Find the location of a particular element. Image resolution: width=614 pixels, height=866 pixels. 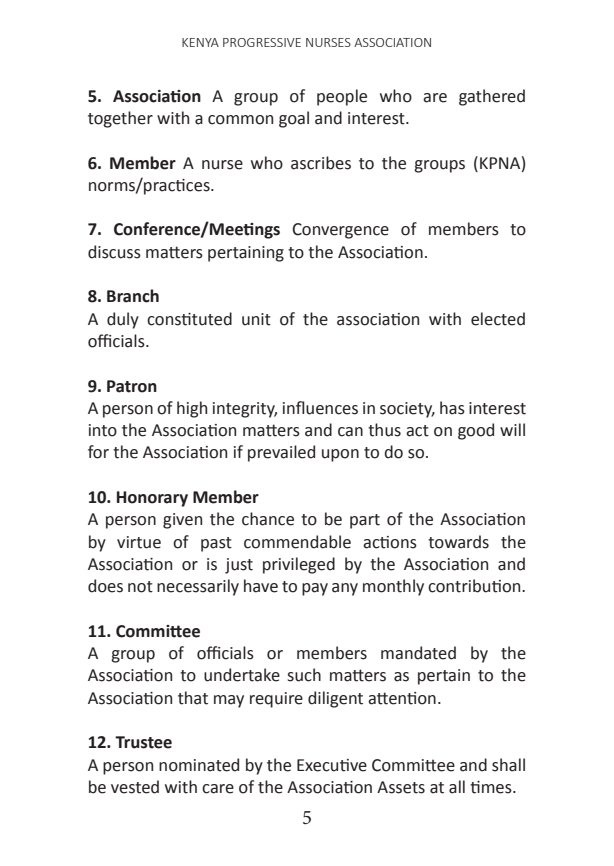

Patron is located at coordinates (132, 386).
